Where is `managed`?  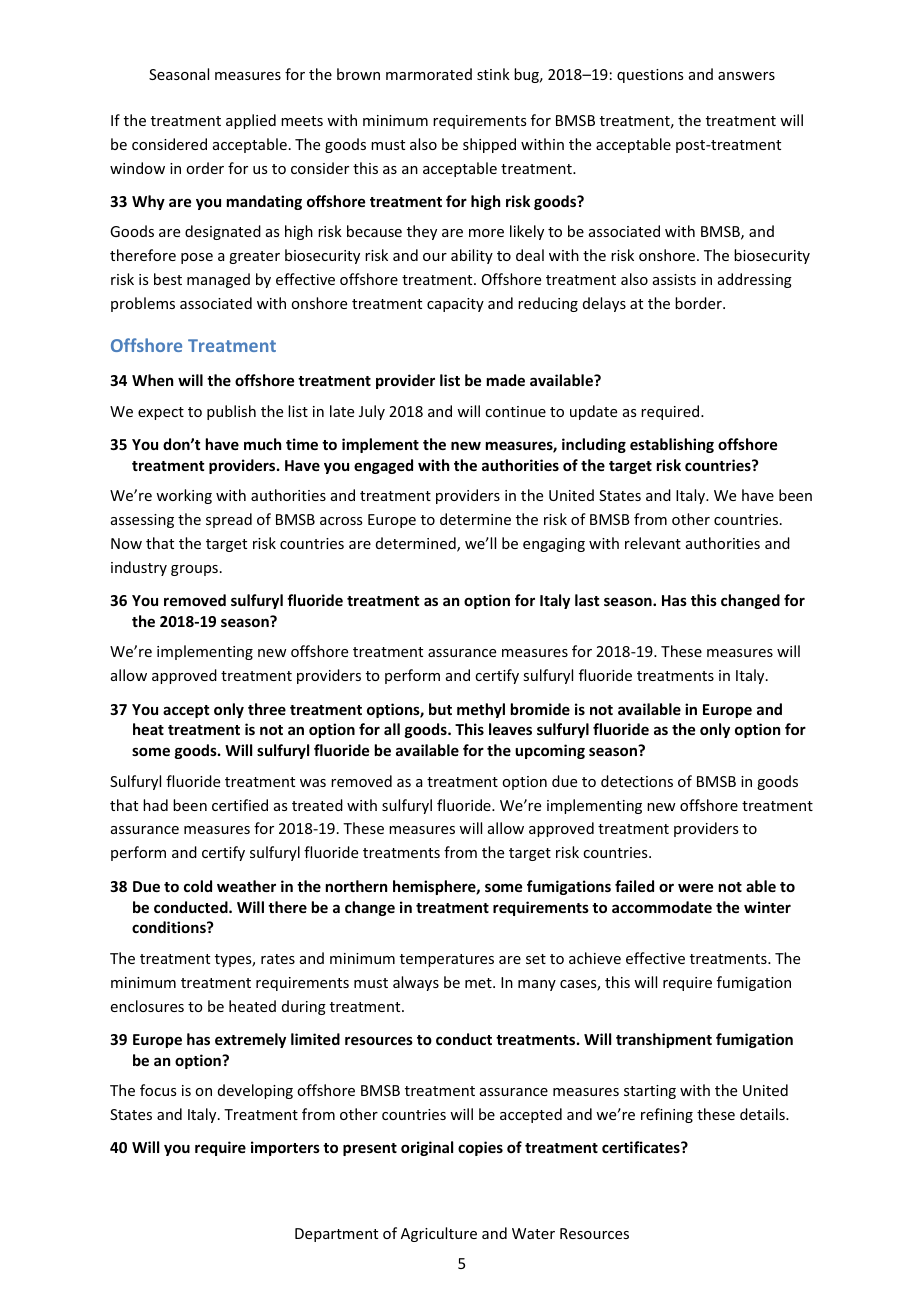
managed is located at coordinates (218, 280).
